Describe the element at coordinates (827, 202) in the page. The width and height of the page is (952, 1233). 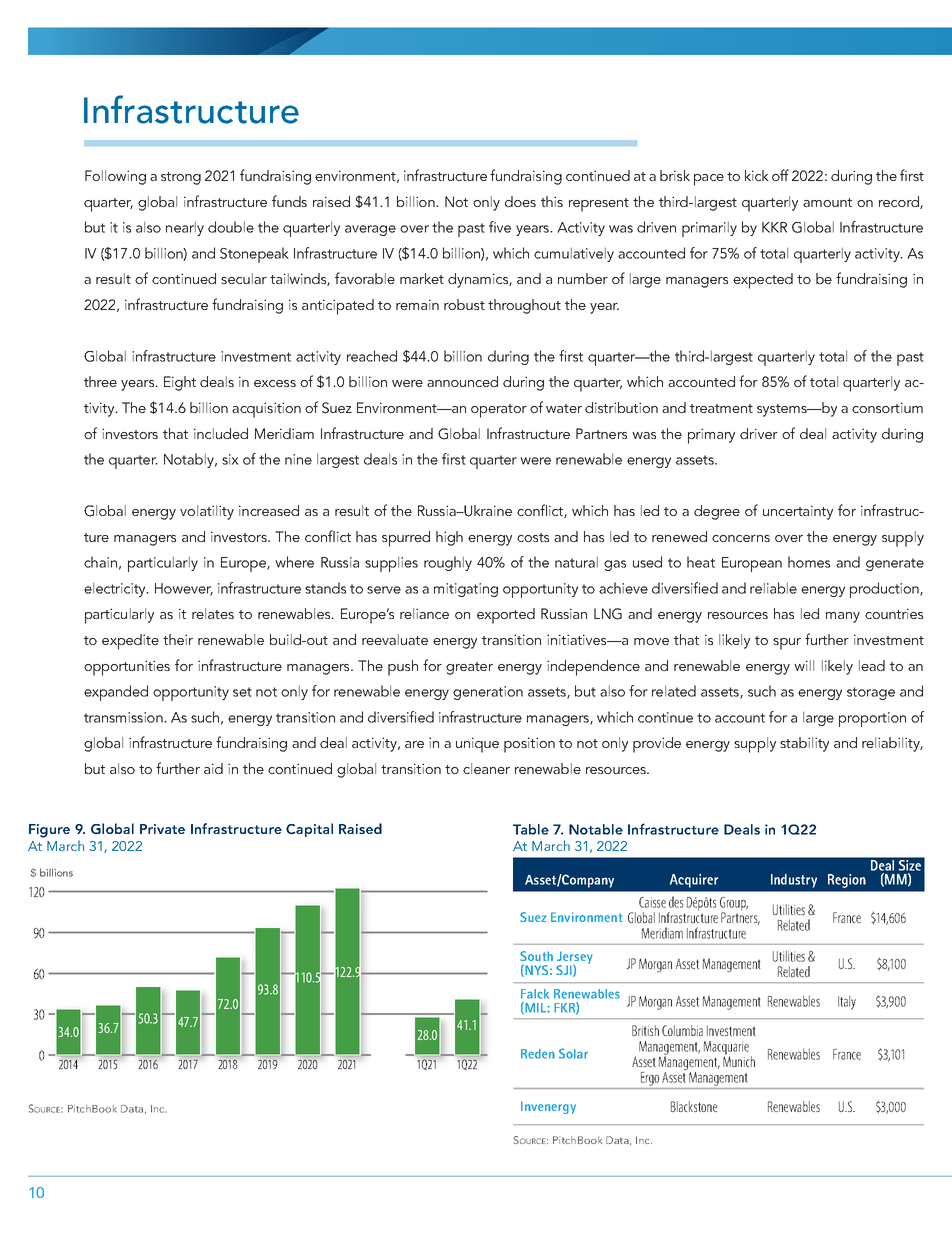
I see `amount` at that location.
